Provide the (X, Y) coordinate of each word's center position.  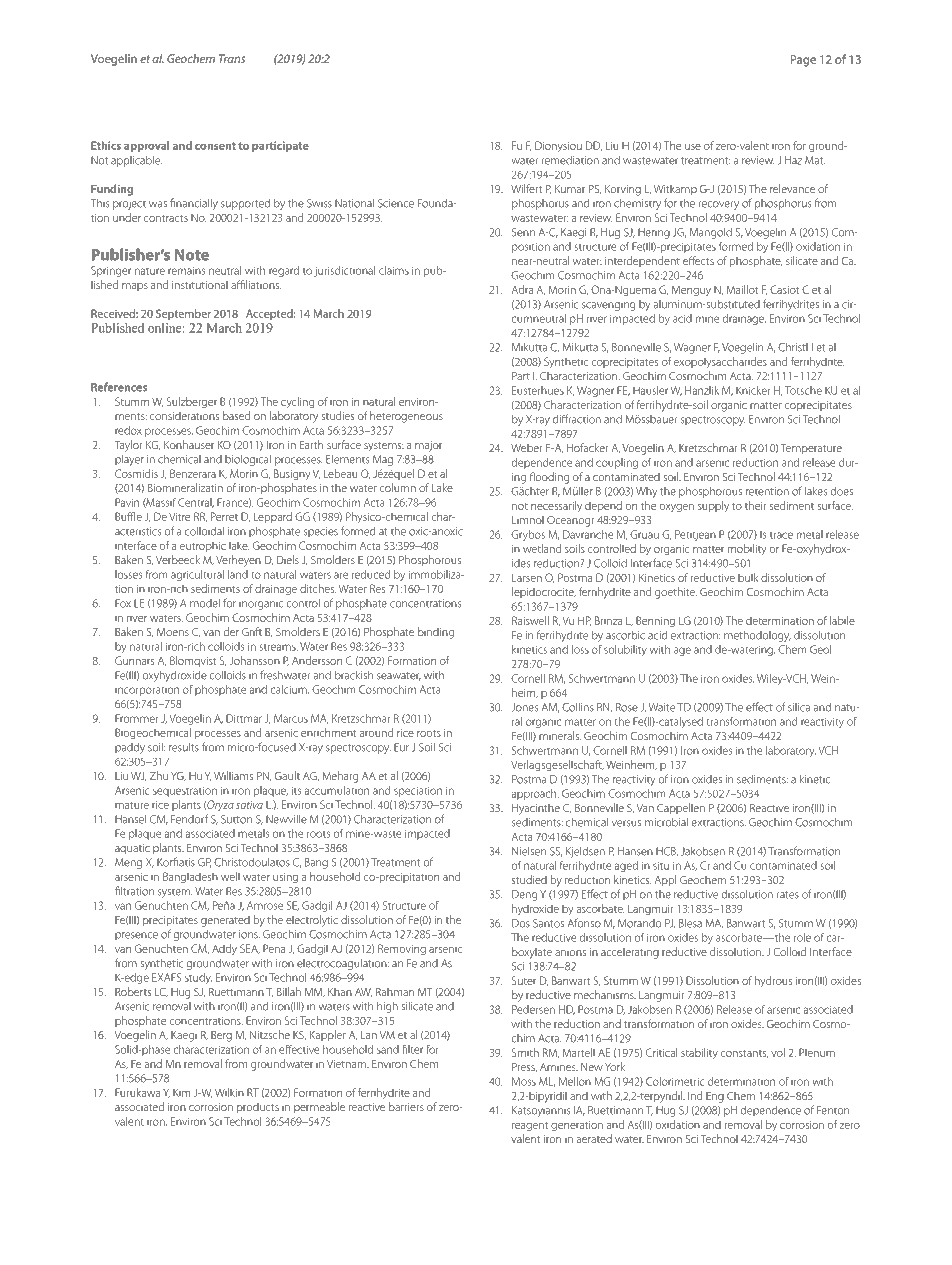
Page (803, 61)
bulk (748, 577)
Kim (181, 1093)
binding (436, 633)
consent (215, 146)
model (205, 603)
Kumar (570, 189)
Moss (524, 1081)
